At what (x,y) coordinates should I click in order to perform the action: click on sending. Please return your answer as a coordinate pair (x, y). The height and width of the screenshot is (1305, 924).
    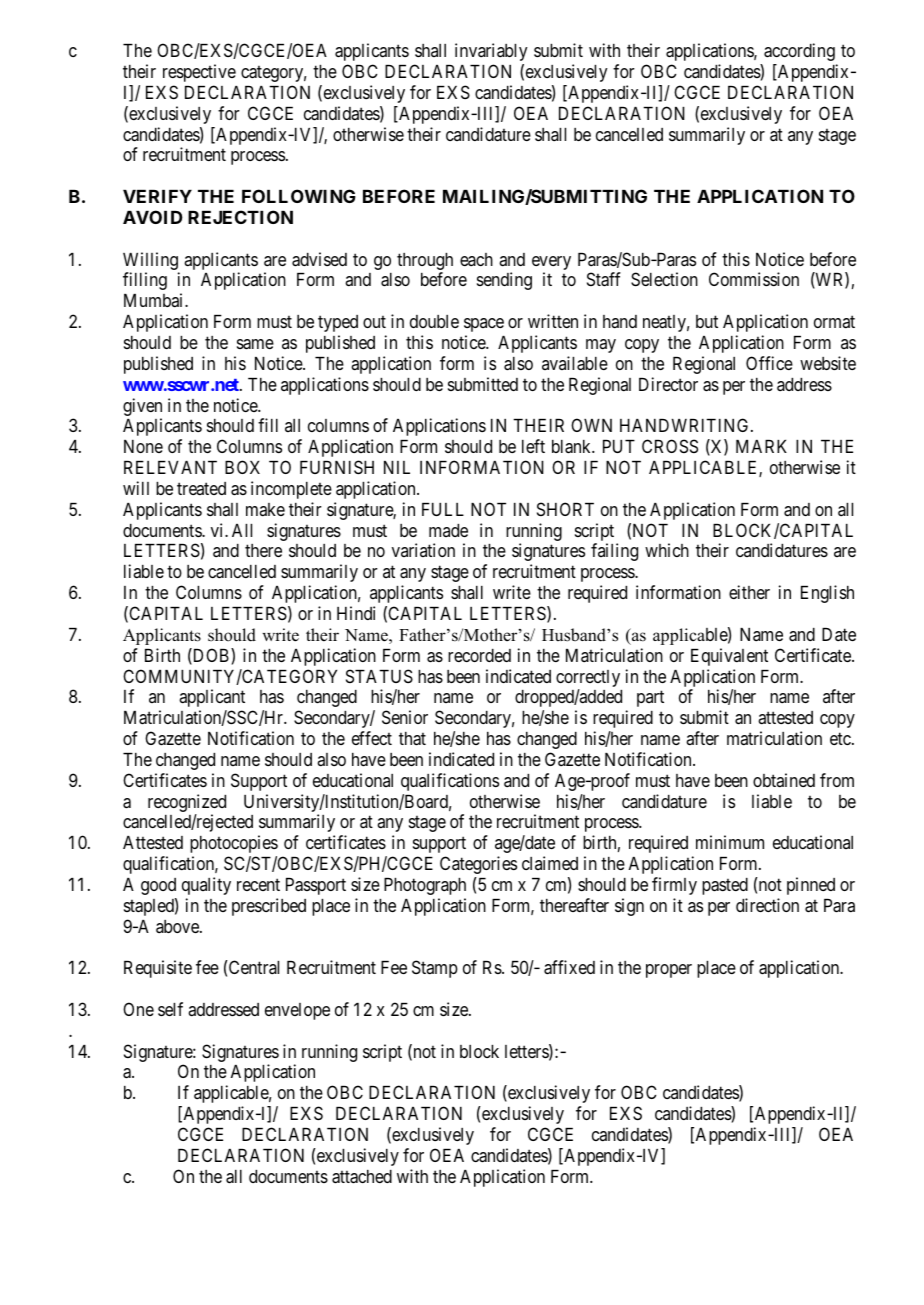
    Looking at the image, I should click on (504, 281).
